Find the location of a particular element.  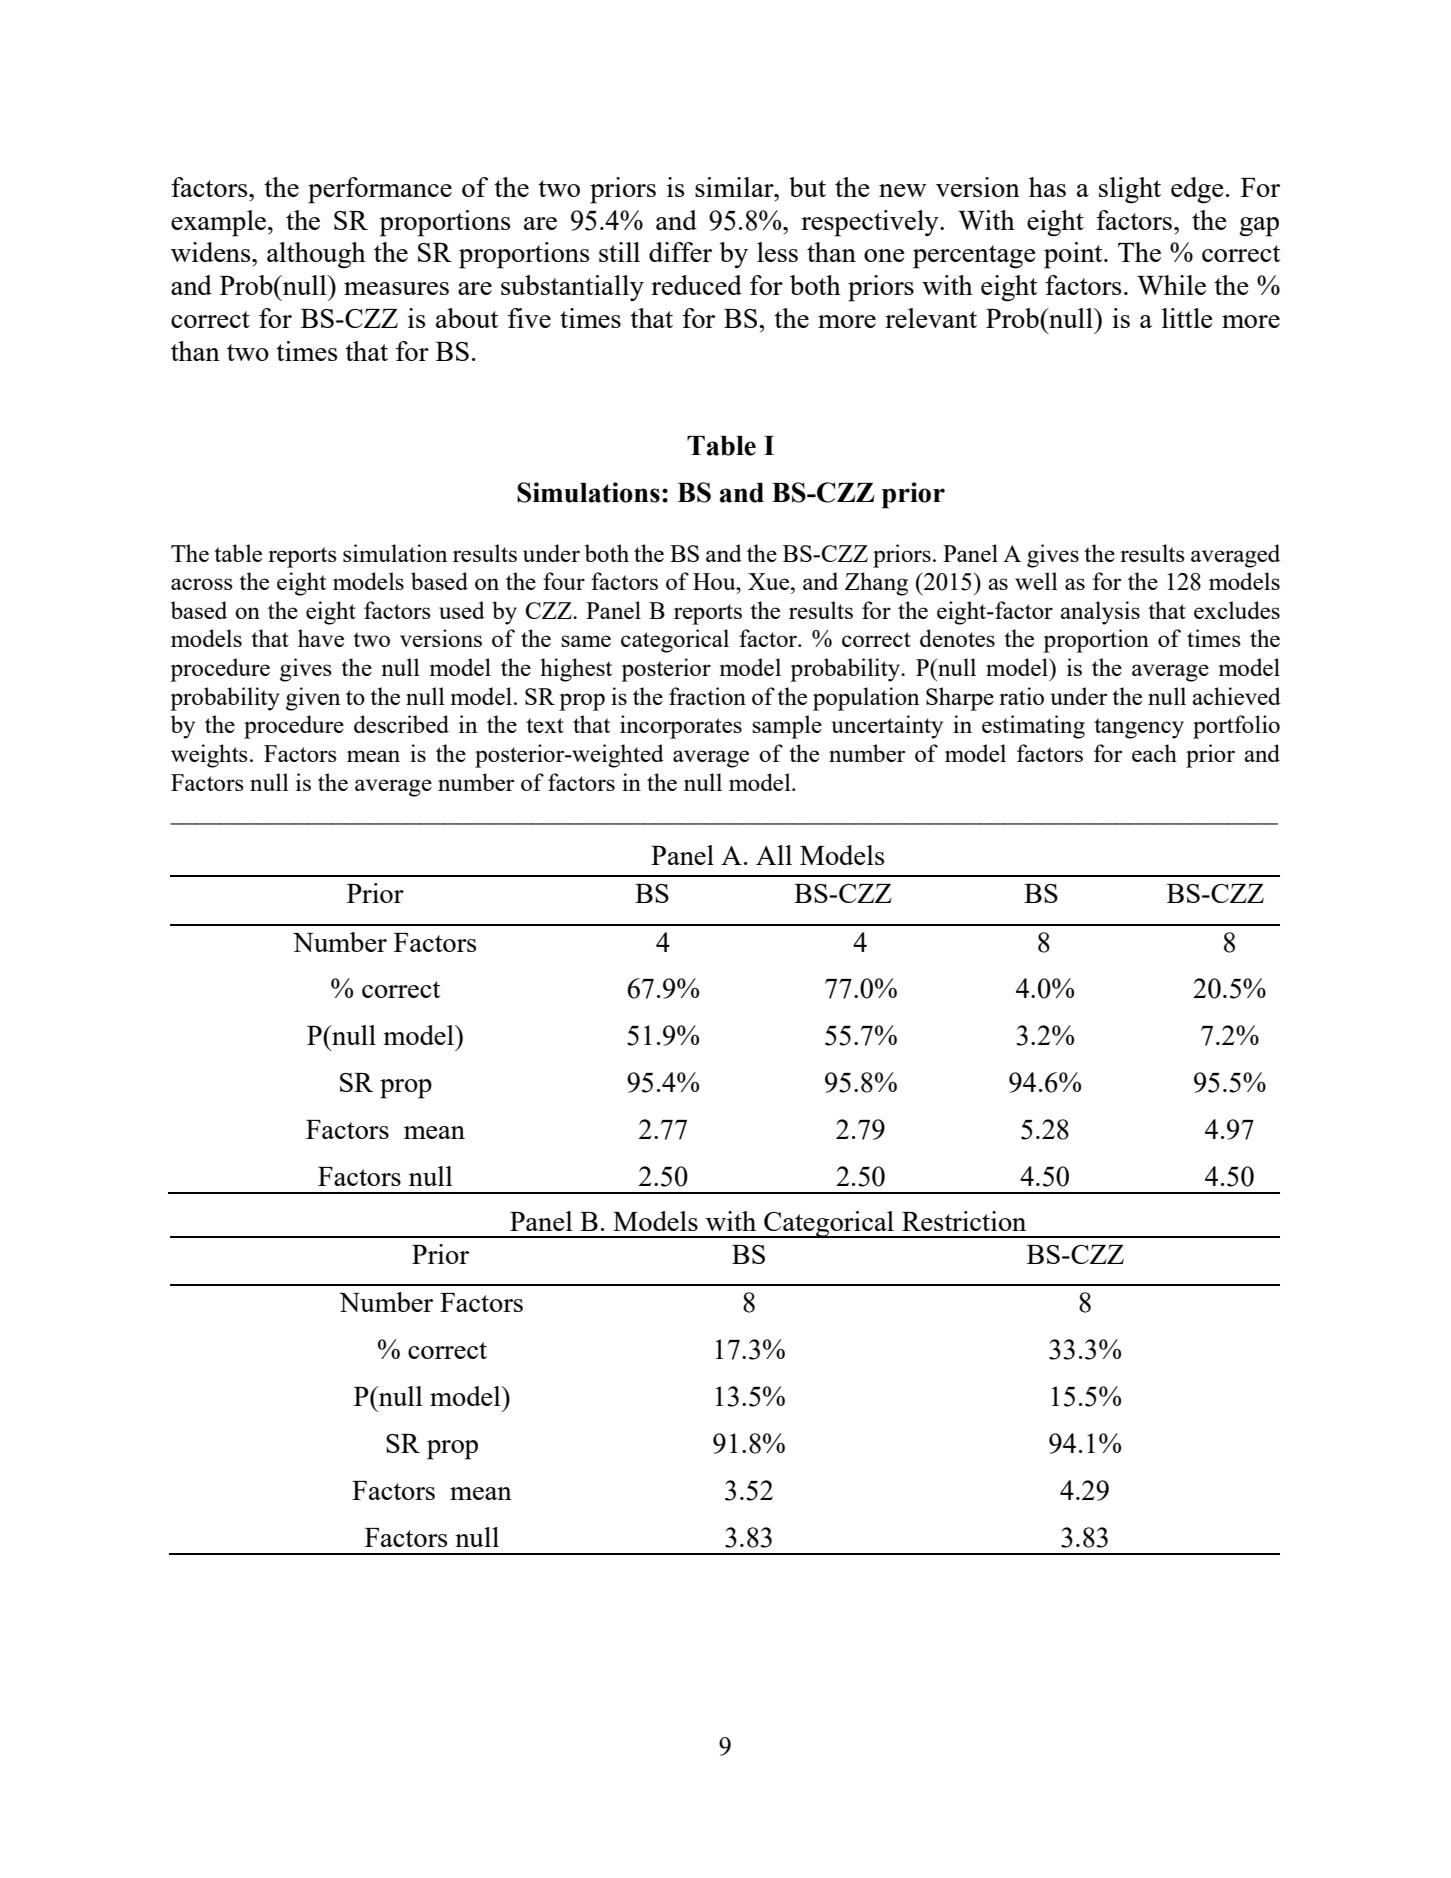

given is located at coordinates (313, 699).
